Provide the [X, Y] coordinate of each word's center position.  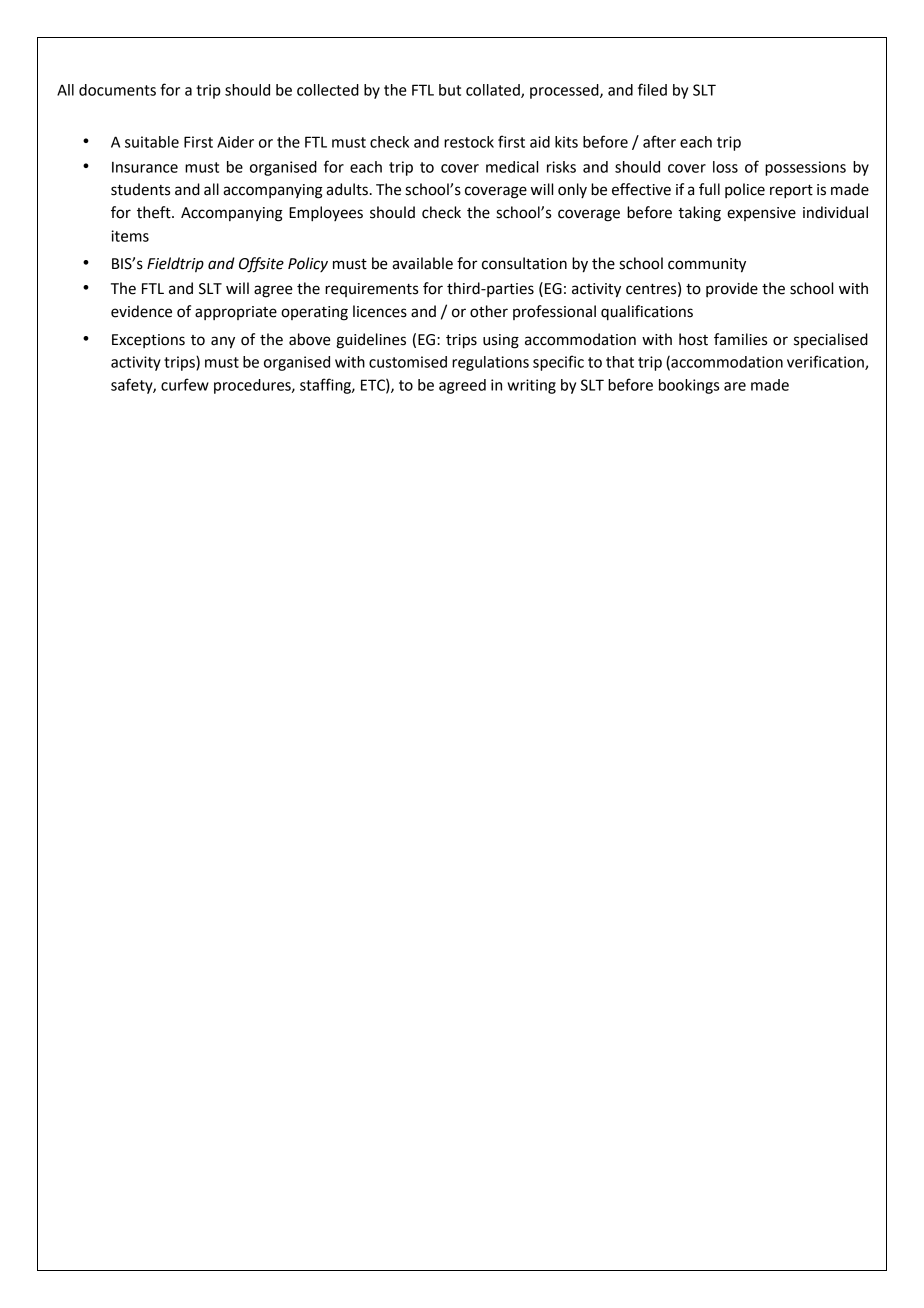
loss [725, 167]
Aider [235, 142]
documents [117, 90]
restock [469, 142]
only [572, 190]
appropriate [236, 313]
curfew [185, 384]
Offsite [261, 265]
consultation [524, 263]
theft [155, 212]
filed [652, 89]
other [489, 311]
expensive [761, 214]
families [740, 339]
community [707, 265]
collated [494, 91]
